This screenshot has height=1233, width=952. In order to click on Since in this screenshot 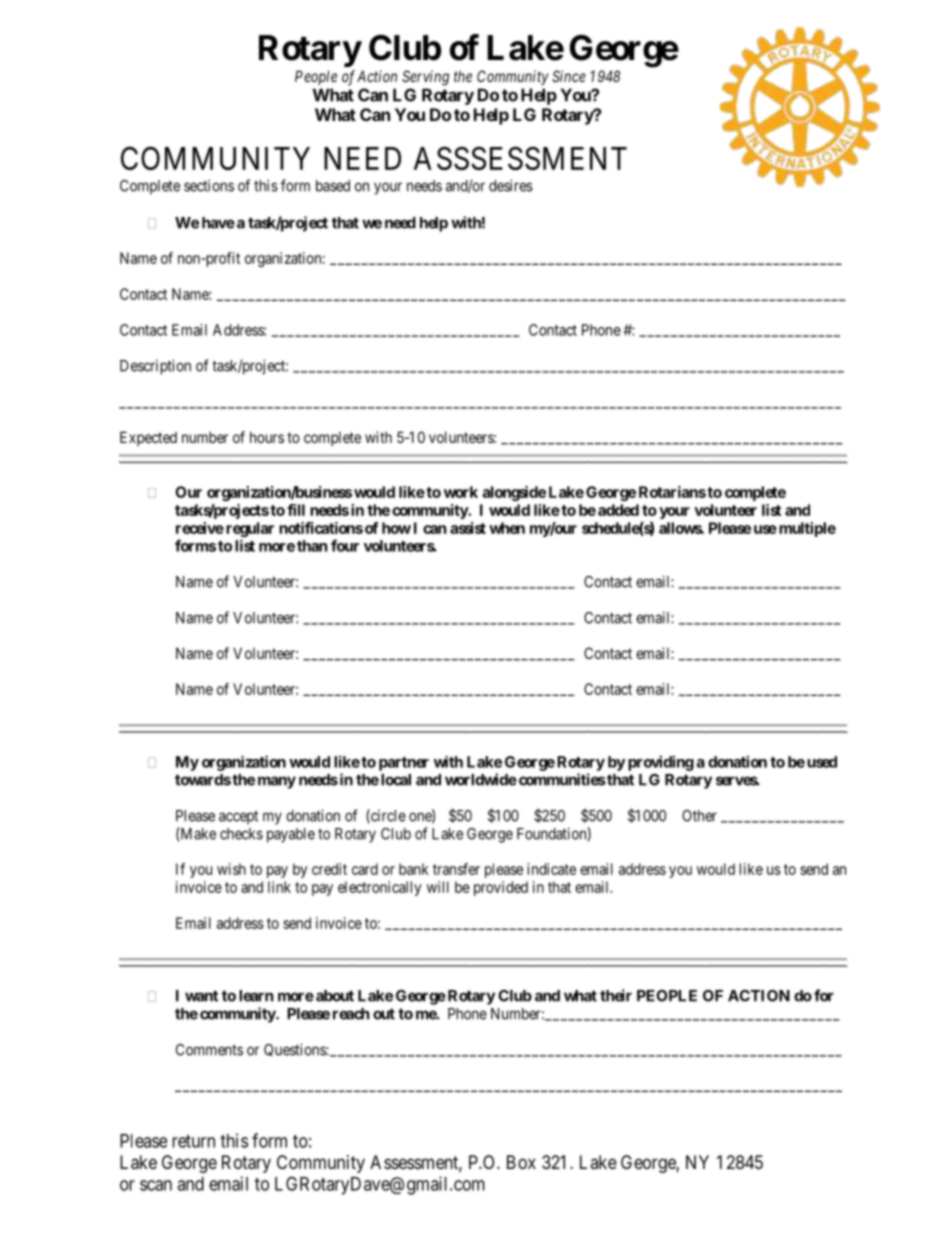, I will do `click(569, 76)`.
